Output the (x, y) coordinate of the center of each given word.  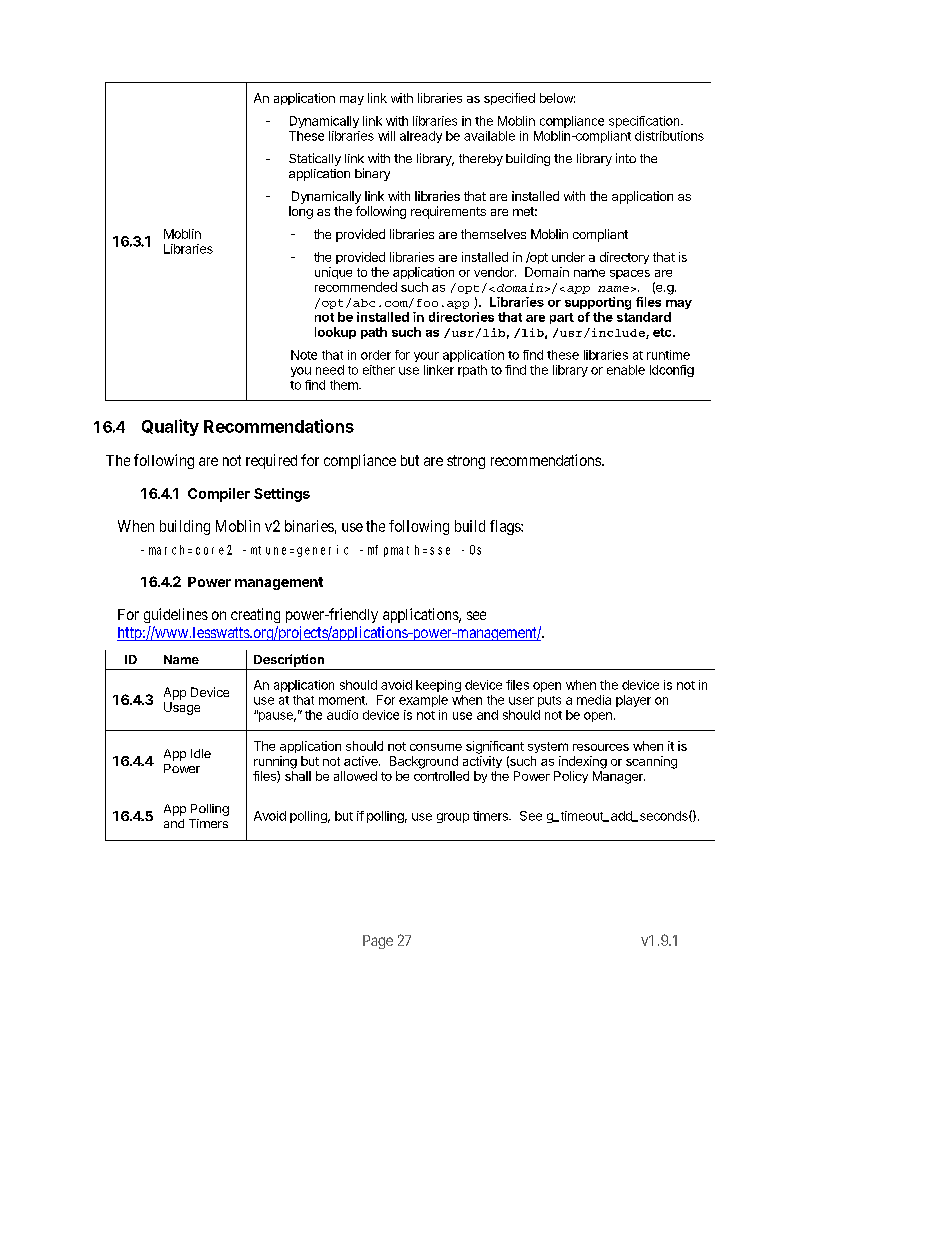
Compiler (219, 495)
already (421, 137)
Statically (315, 159)
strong (466, 462)
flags (506, 527)
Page (378, 942)
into (626, 158)
